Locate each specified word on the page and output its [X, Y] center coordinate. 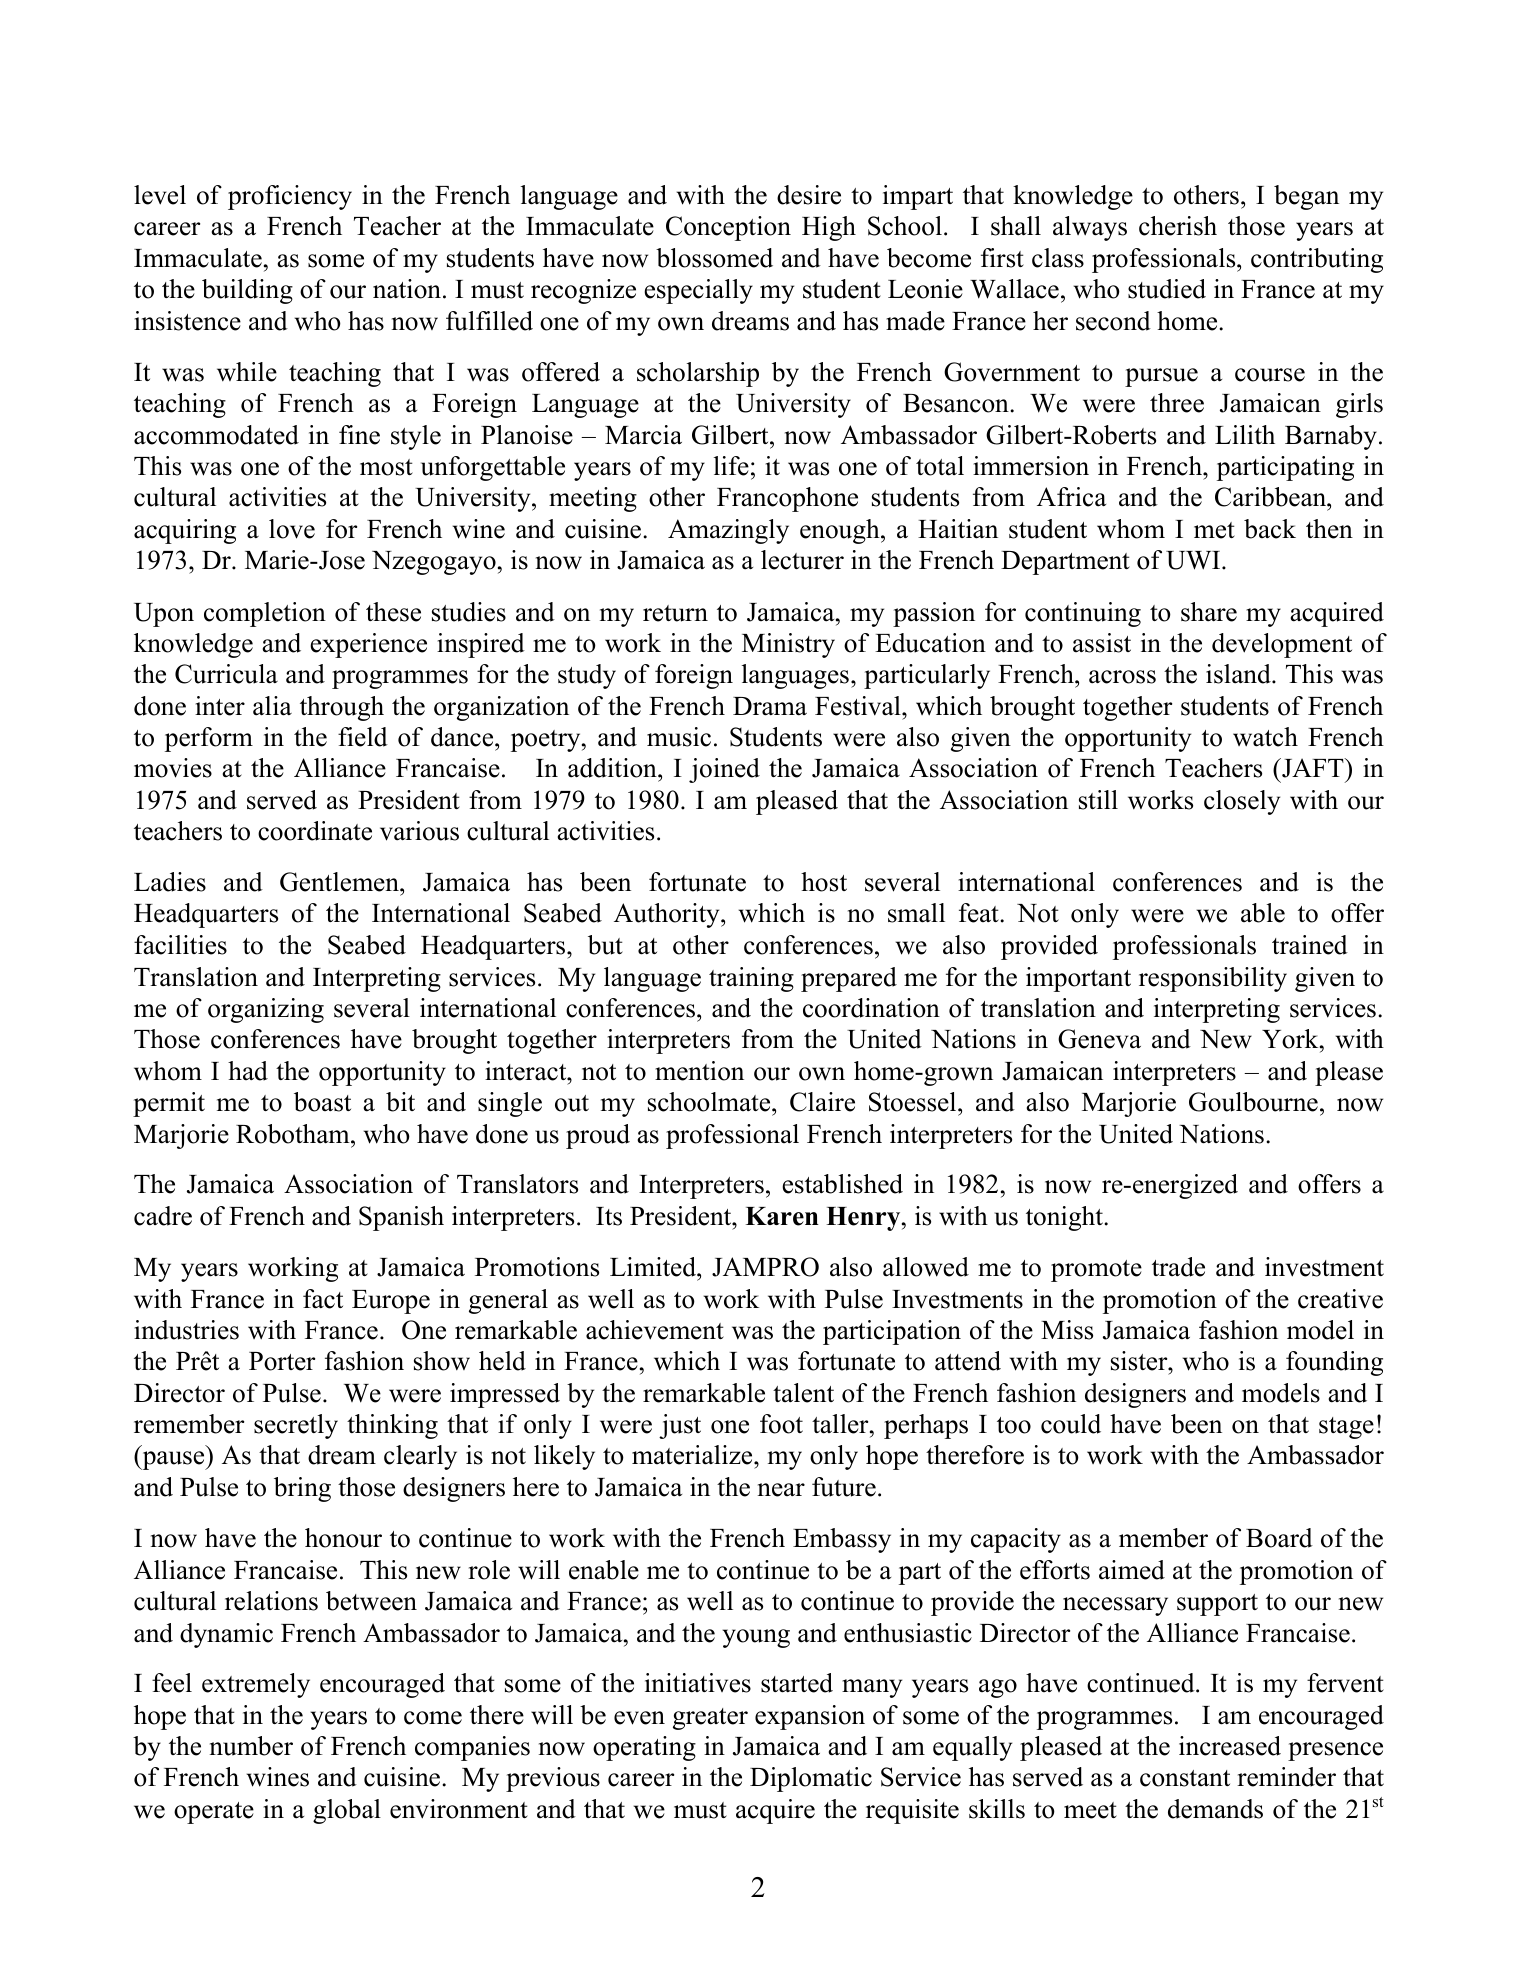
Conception [728, 228]
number [251, 1746]
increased [1230, 1746]
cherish [1178, 226]
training [751, 979]
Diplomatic [811, 1779]
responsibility [1213, 979]
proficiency [290, 197]
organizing [266, 1010]
